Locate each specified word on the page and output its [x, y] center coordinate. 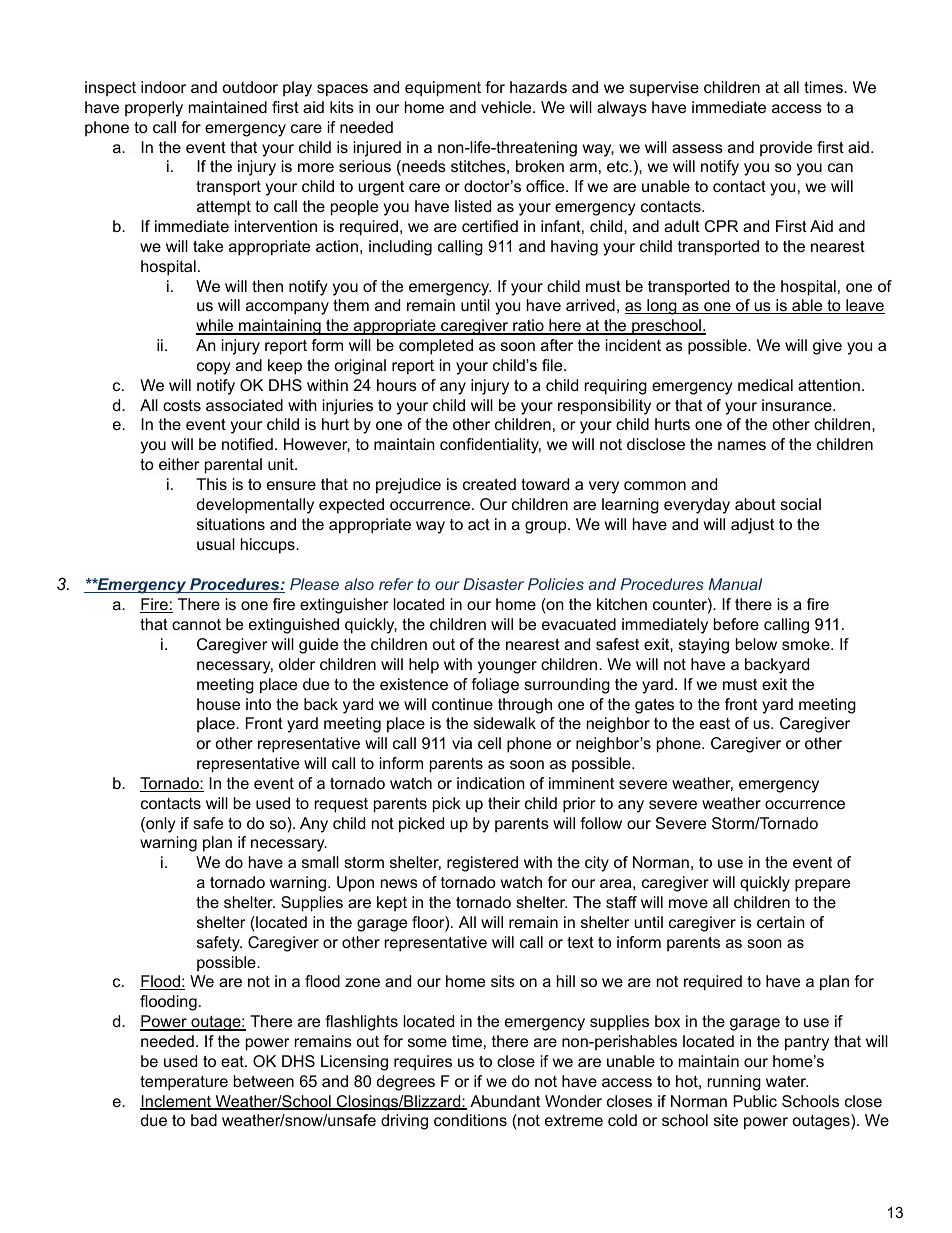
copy [214, 368]
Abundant [505, 1101]
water [787, 1081]
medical [765, 385]
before [736, 624]
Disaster [493, 584]
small [320, 862]
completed [436, 347]
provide [786, 149]
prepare [822, 885]
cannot [196, 624]
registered [482, 864]
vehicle [506, 107]
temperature [184, 1083]
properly [154, 109]
